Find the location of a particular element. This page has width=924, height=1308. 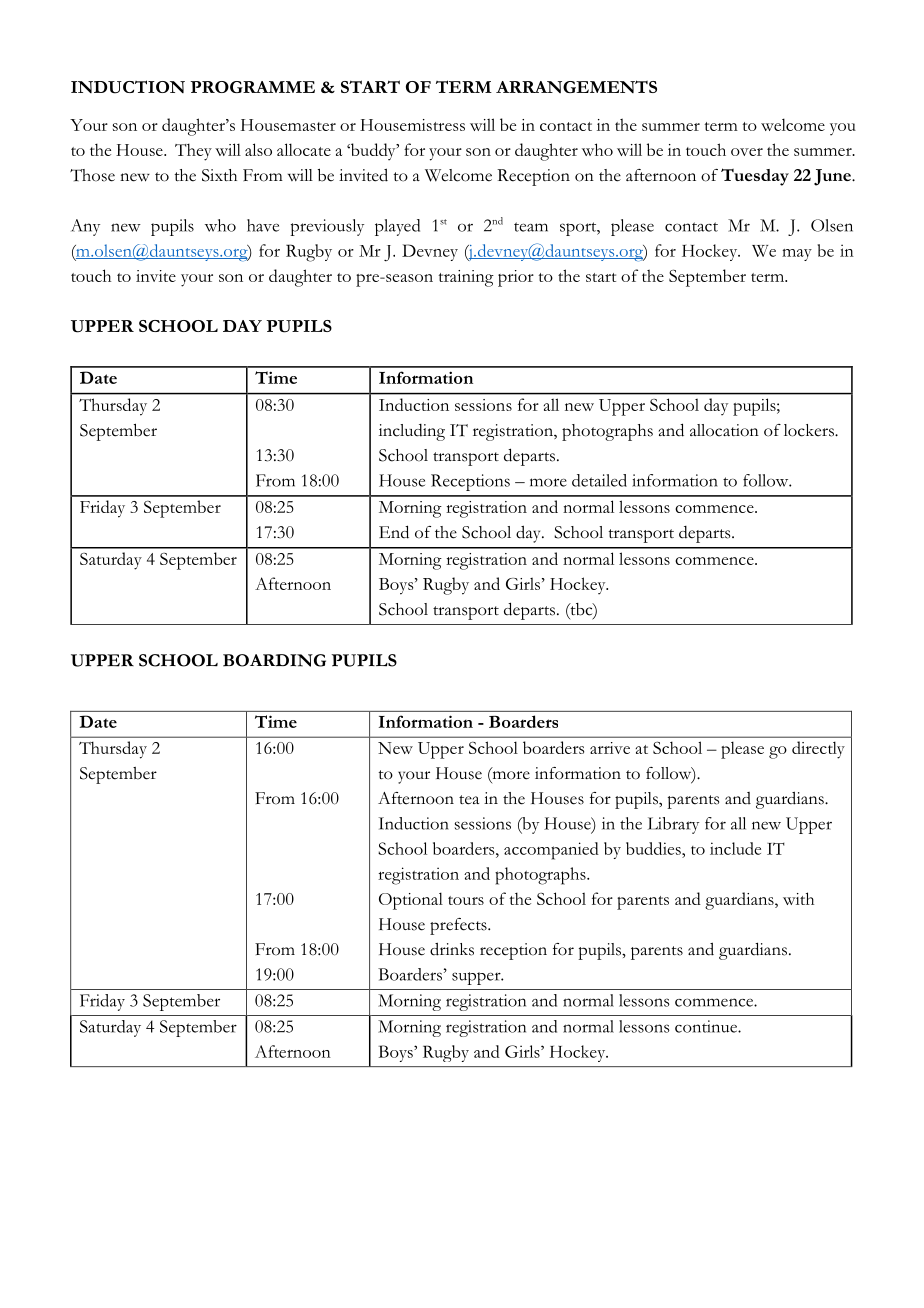

detailed is located at coordinates (599, 480).
